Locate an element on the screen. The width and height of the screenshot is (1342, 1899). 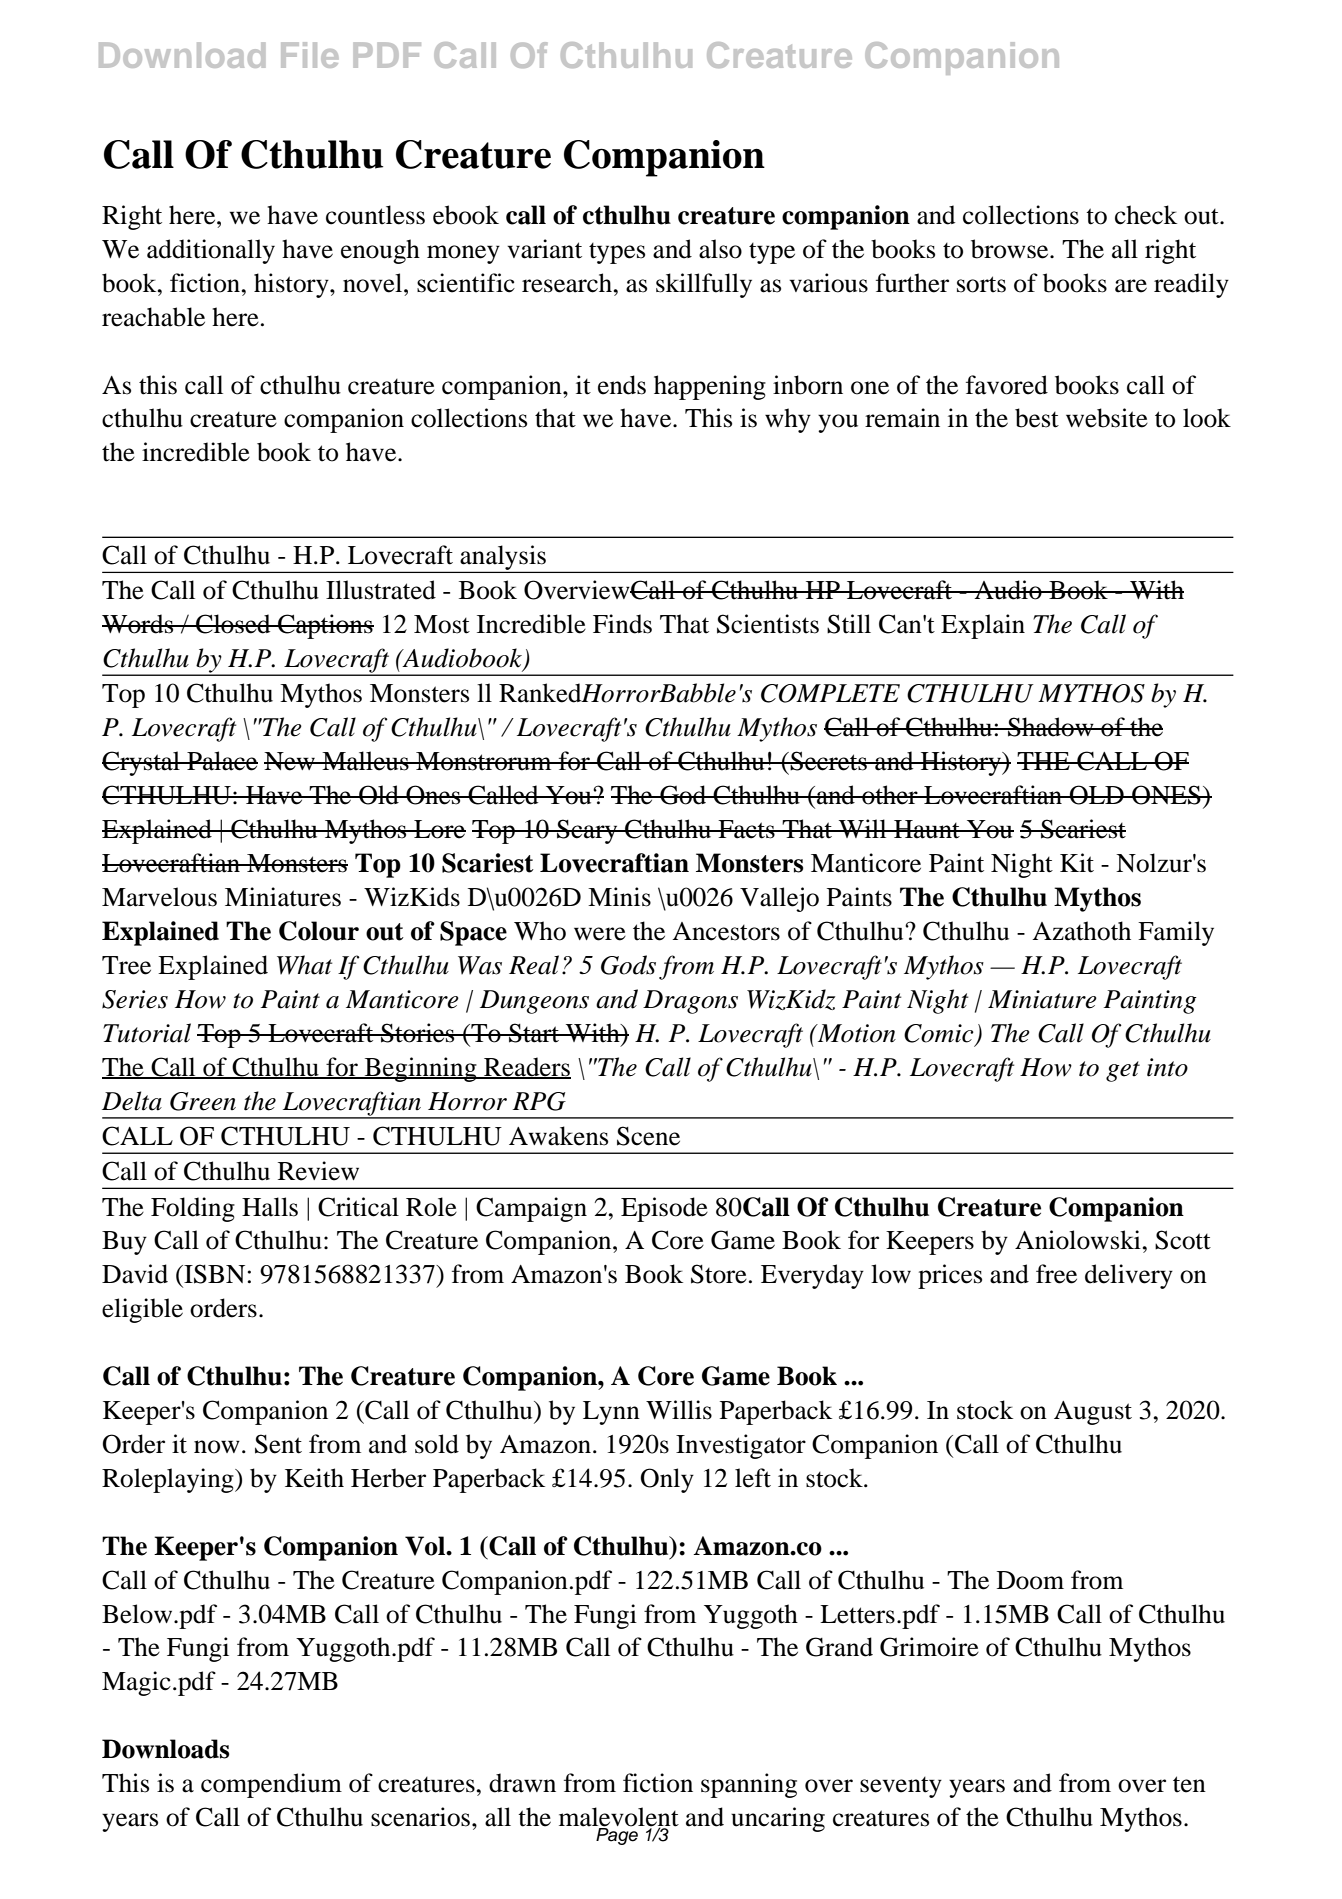
free is located at coordinates (1056, 1274).
